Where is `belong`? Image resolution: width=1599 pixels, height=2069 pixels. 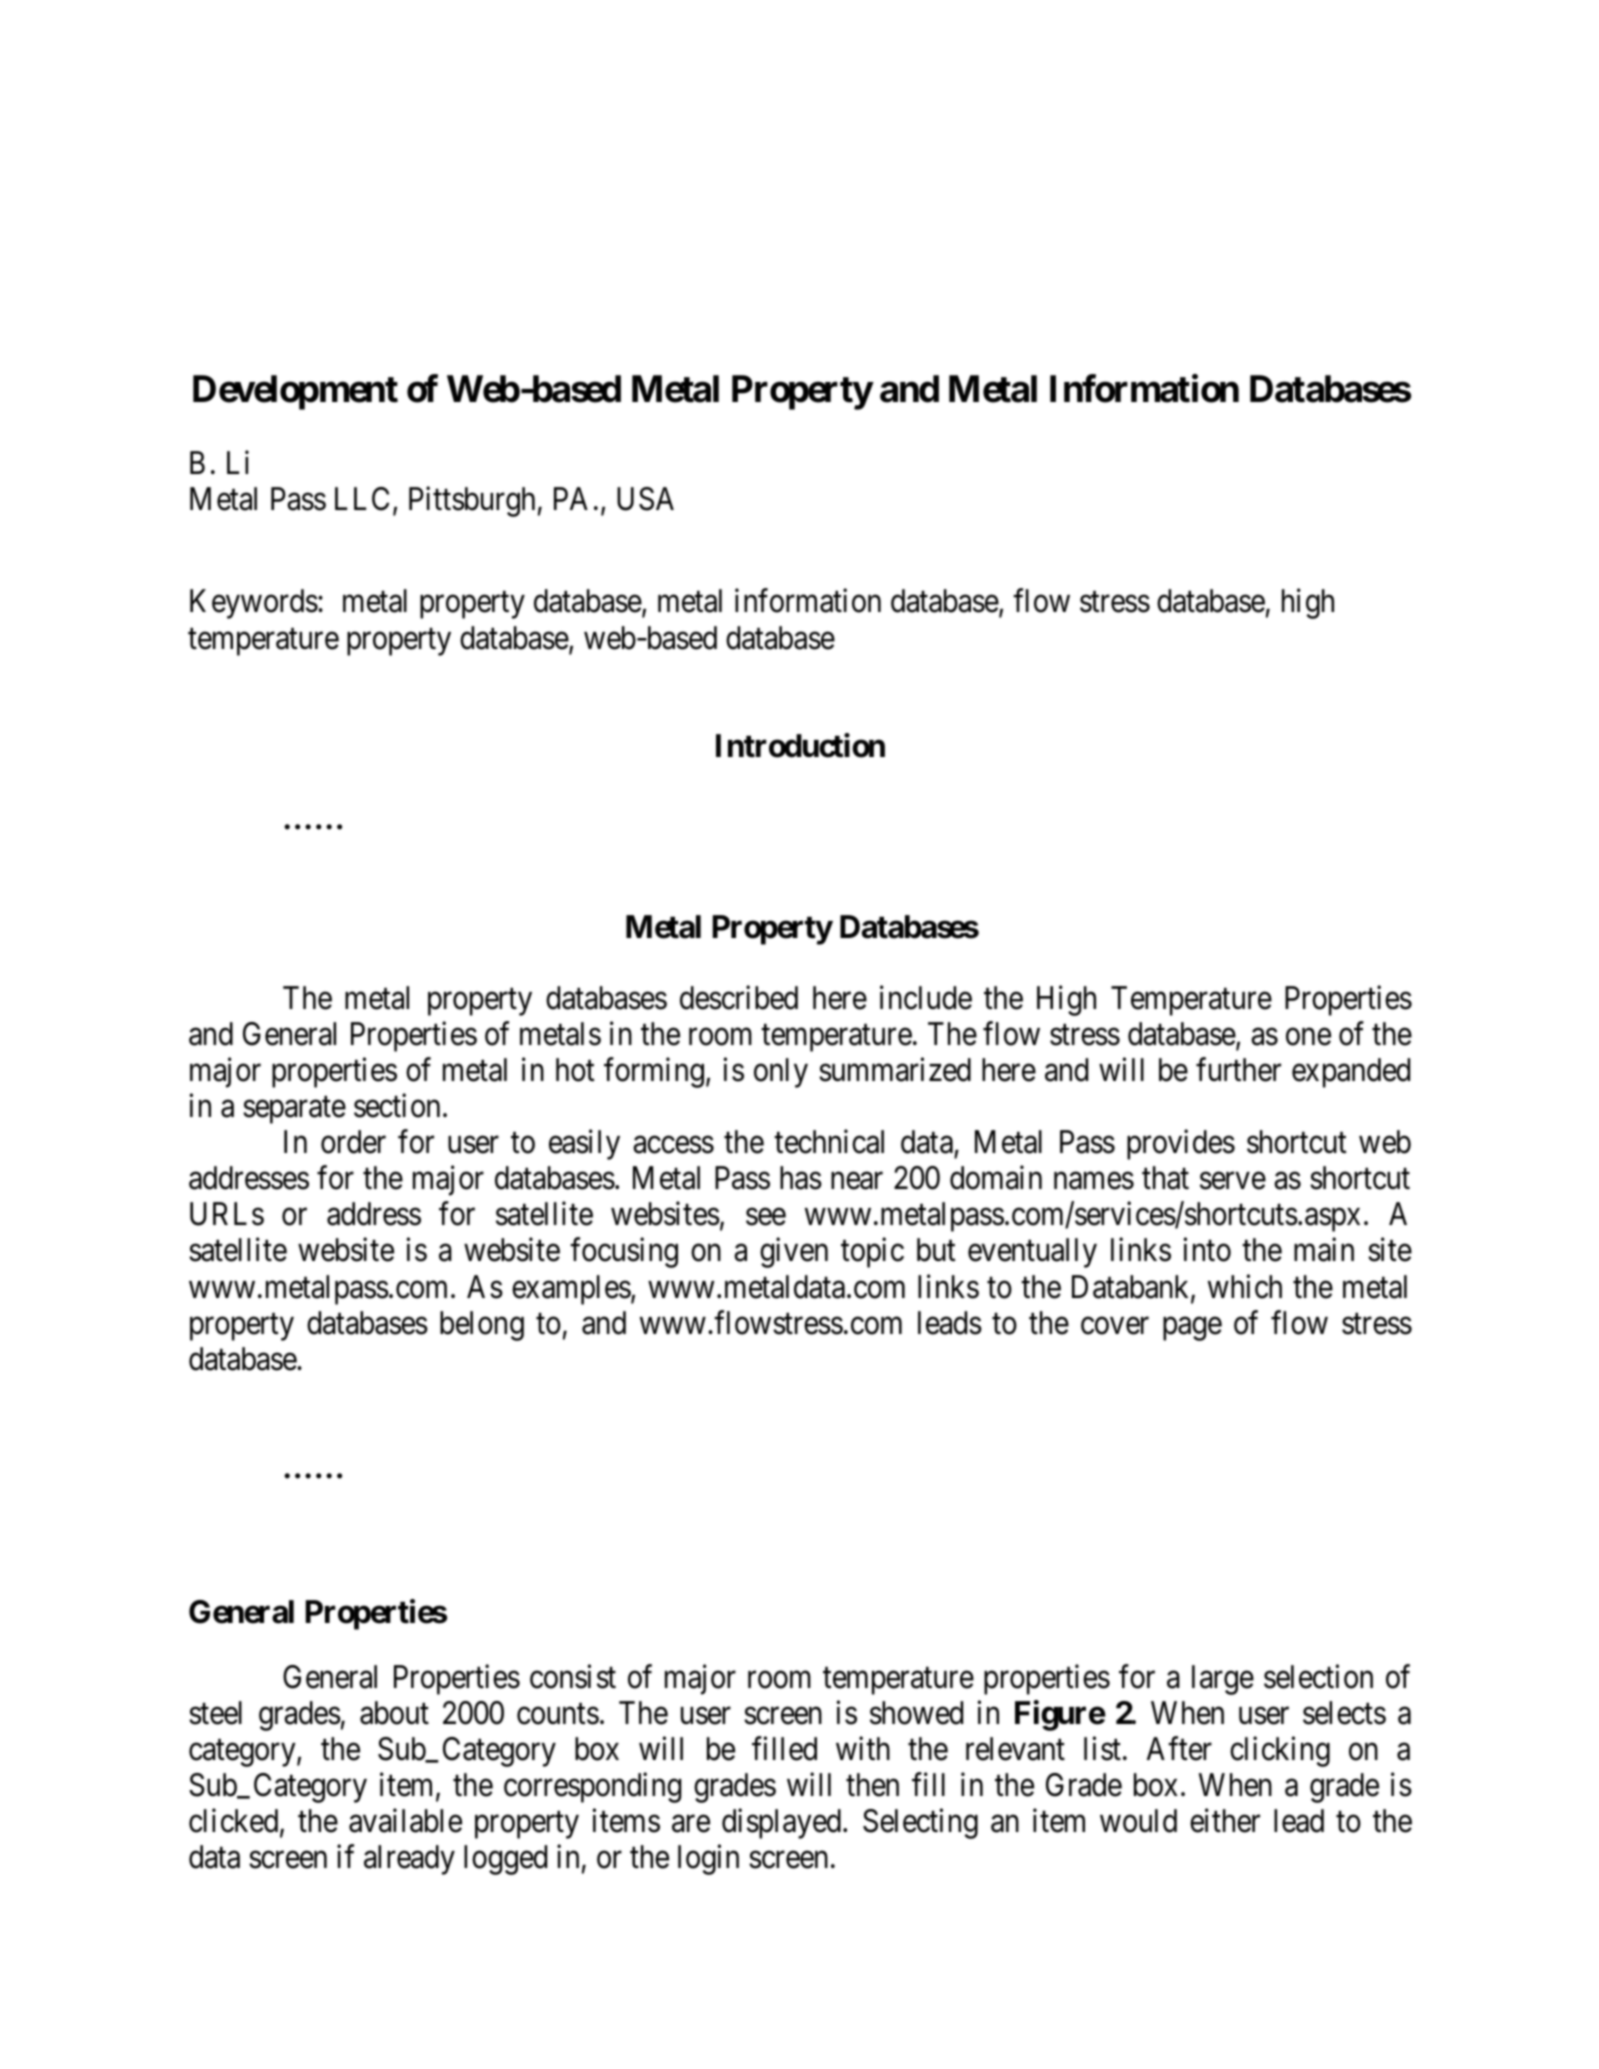 belong is located at coordinates (482, 1326).
